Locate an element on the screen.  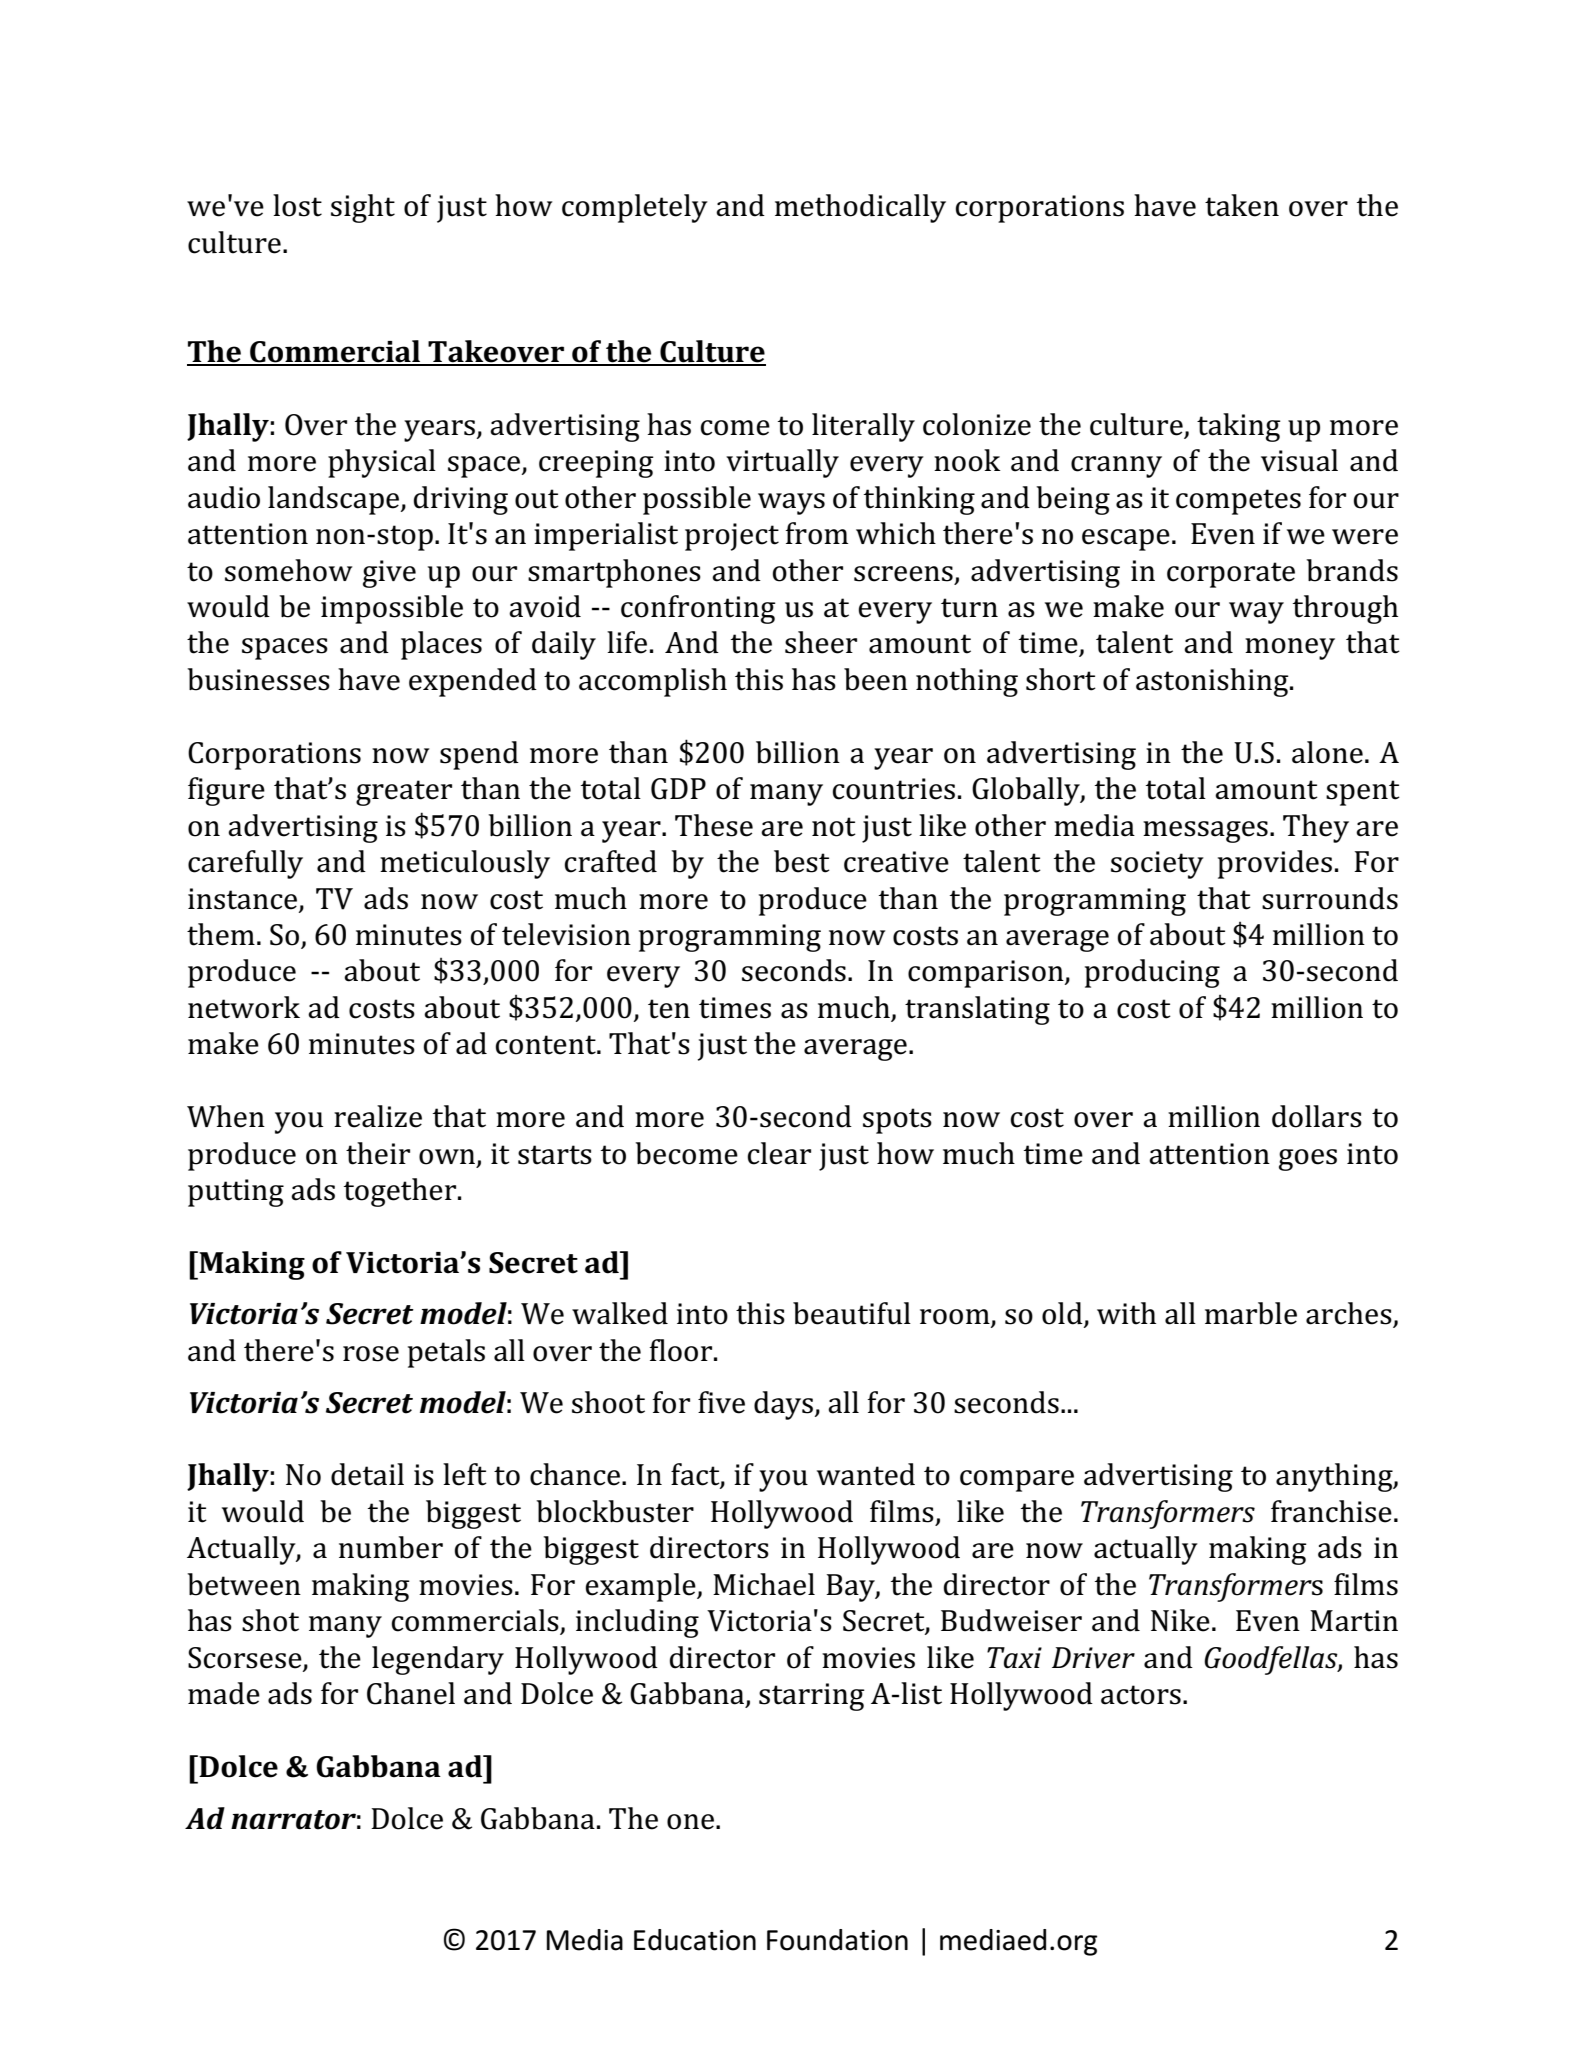
methodically is located at coordinates (860, 208).
